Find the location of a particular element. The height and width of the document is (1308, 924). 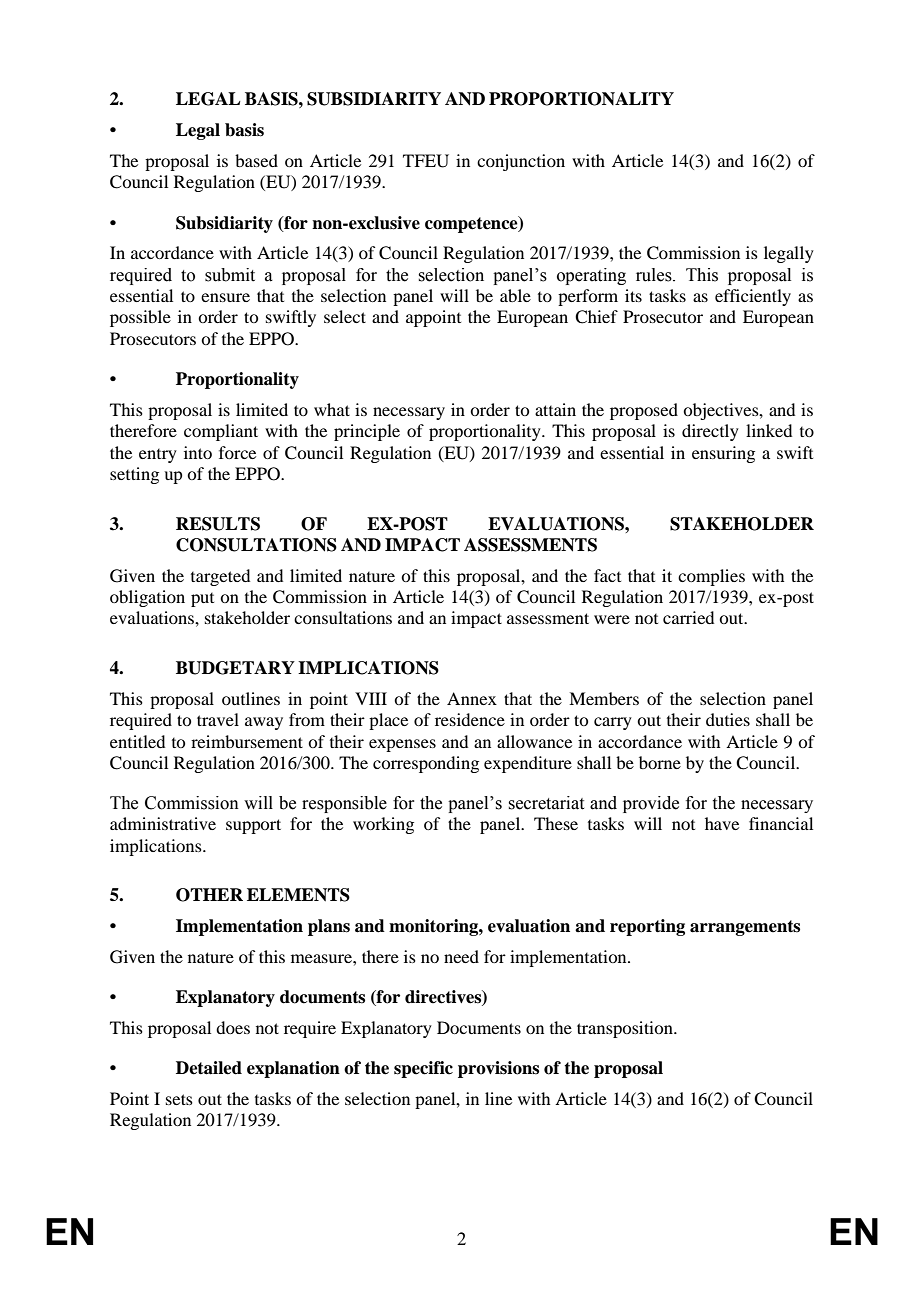

competence is located at coordinates (472, 224).
